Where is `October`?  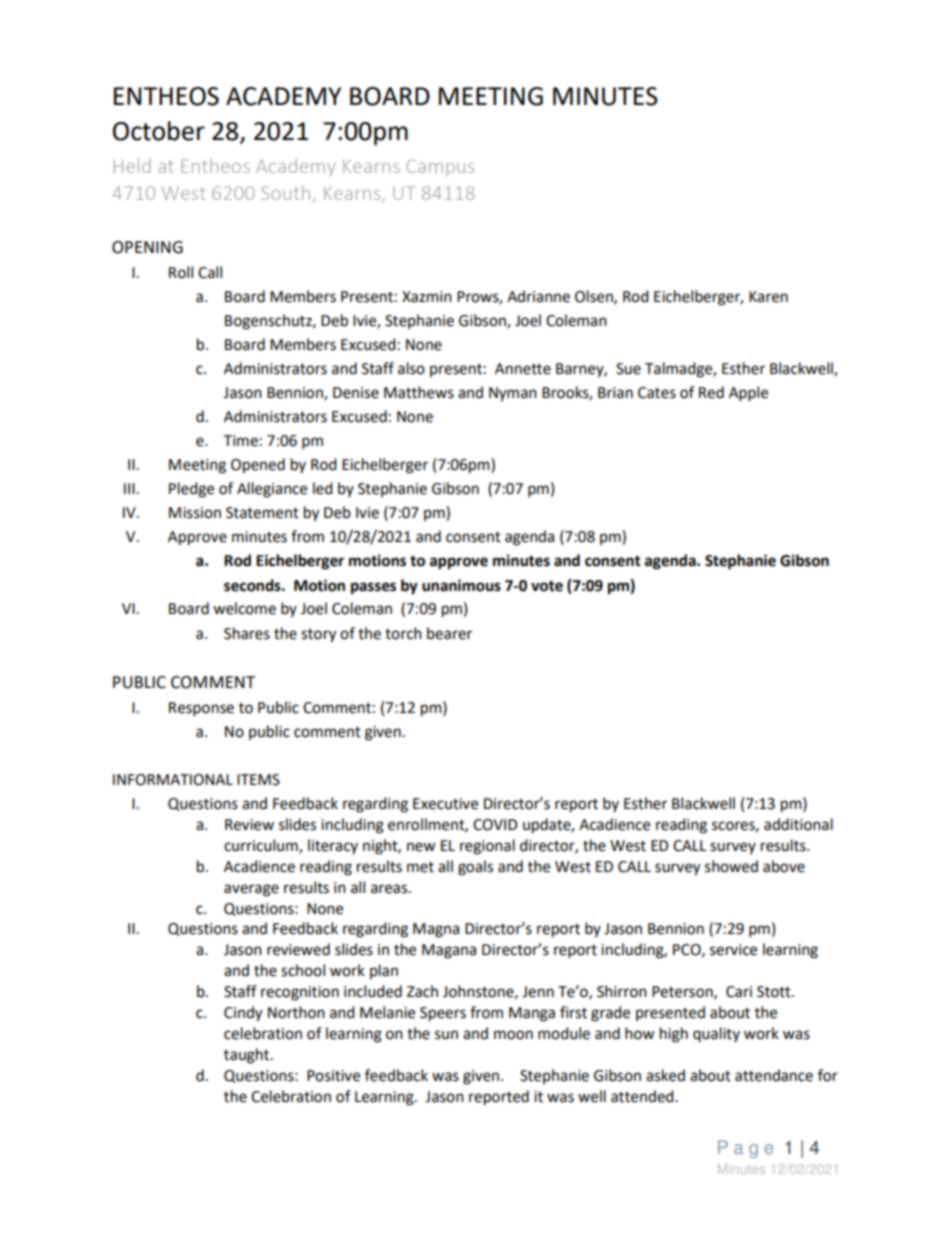
October is located at coordinates (159, 131).
